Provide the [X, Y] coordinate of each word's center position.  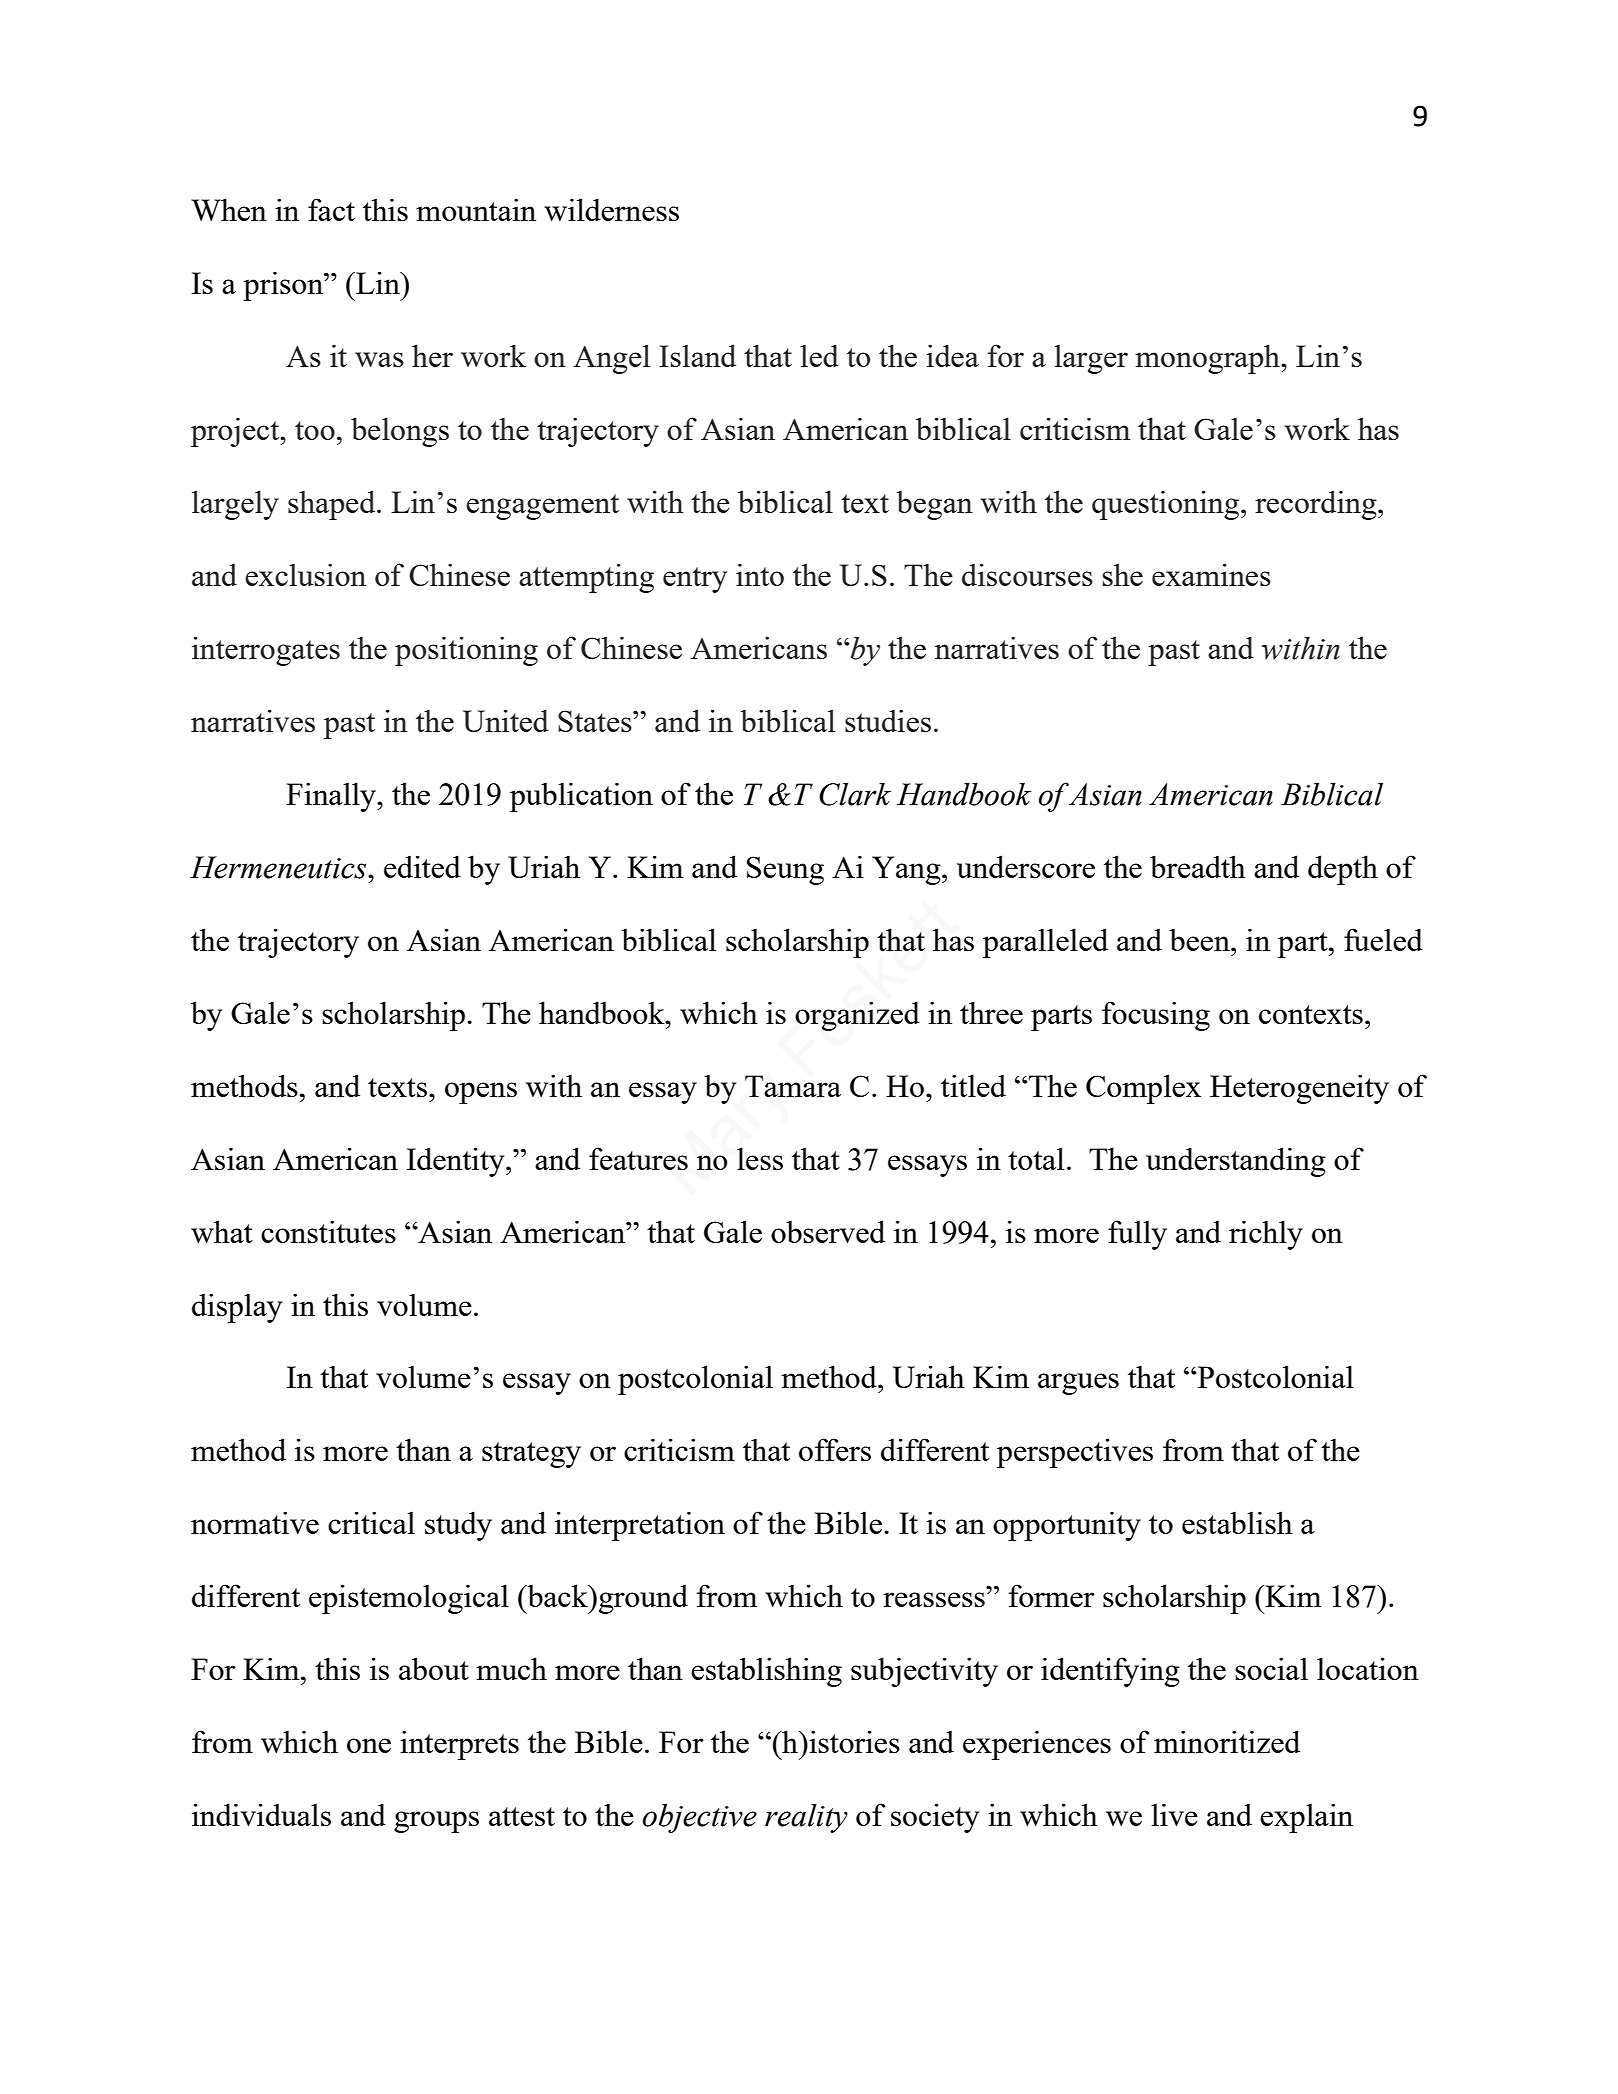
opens [481, 1093]
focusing [1156, 1016]
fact [331, 209]
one [369, 1745]
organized [857, 1016]
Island [697, 355]
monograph [1208, 359]
